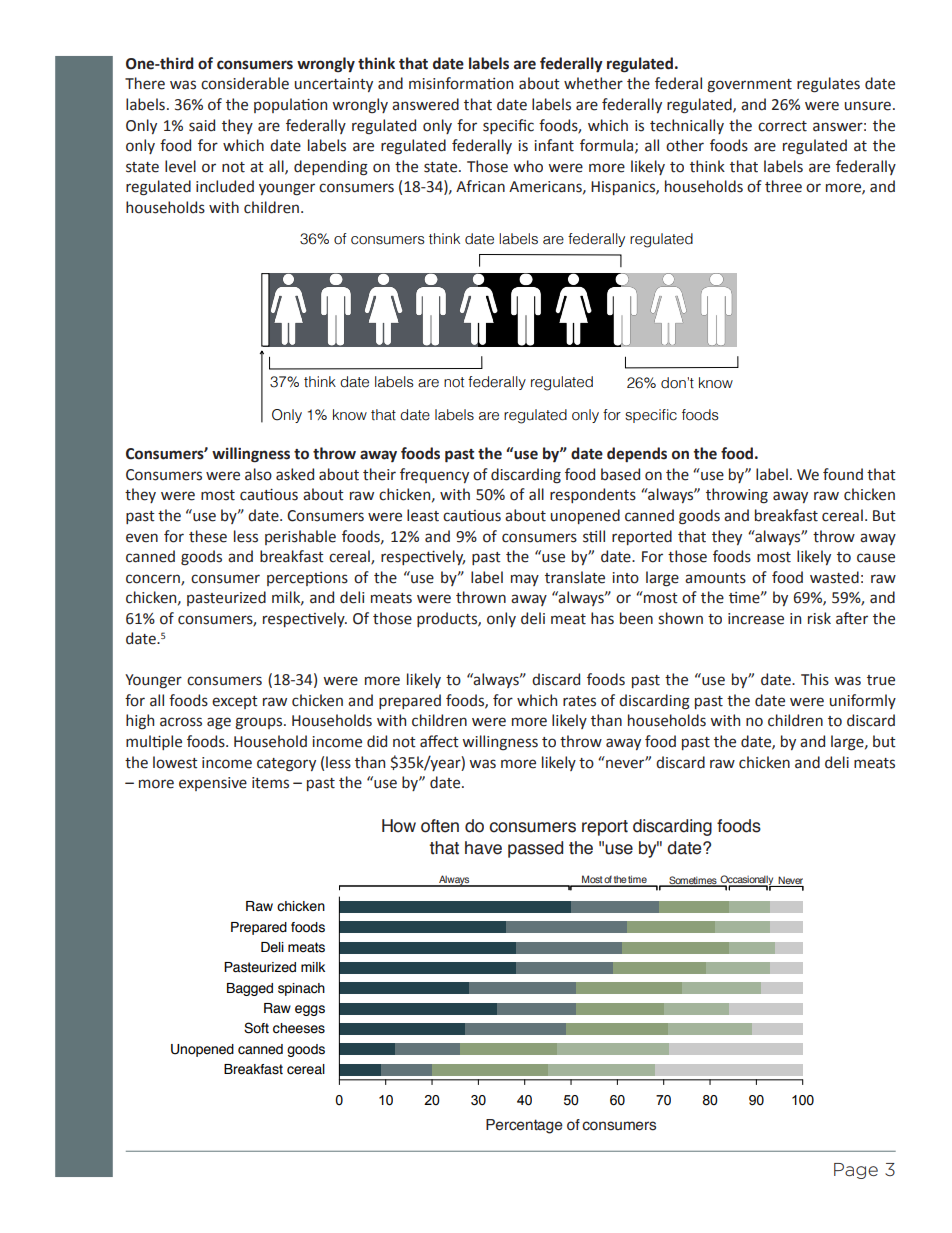 This image has height=1233, width=952. What do you see at coordinates (258, 474) in the image?
I see `also` at bounding box center [258, 474].
